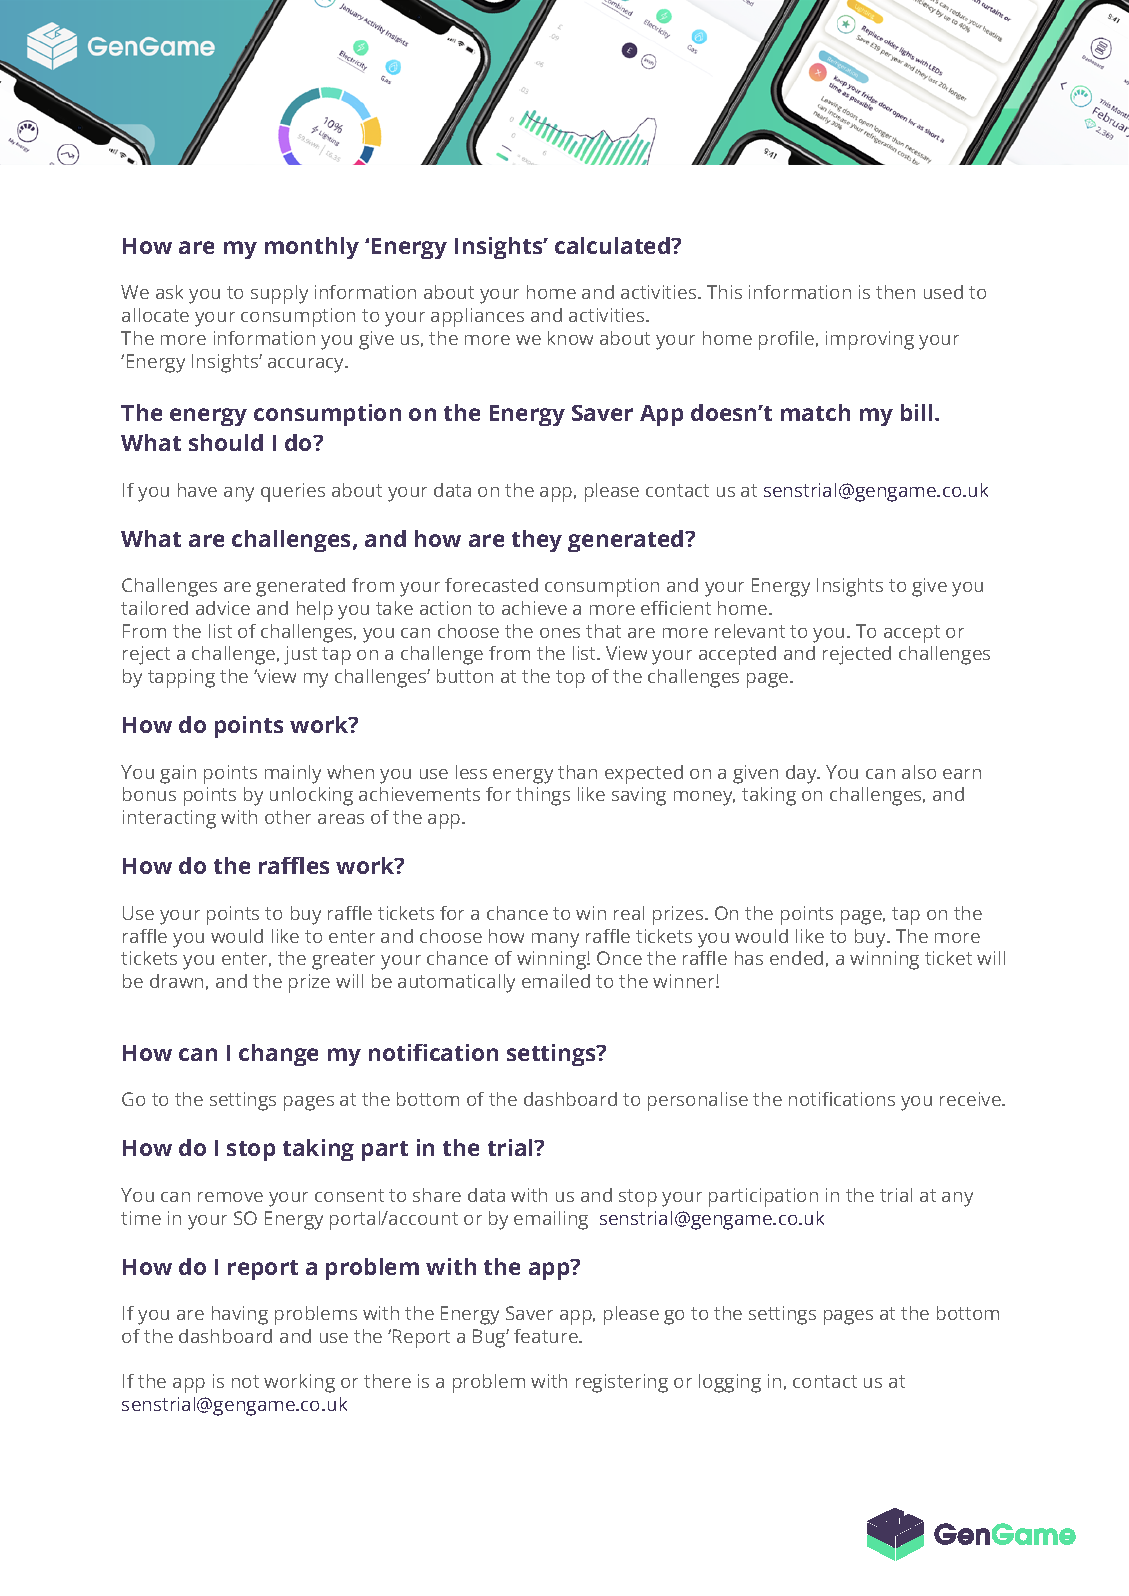 The width and height of the page is (1129, 1596). I want to click on supply, so click(279, 294).
